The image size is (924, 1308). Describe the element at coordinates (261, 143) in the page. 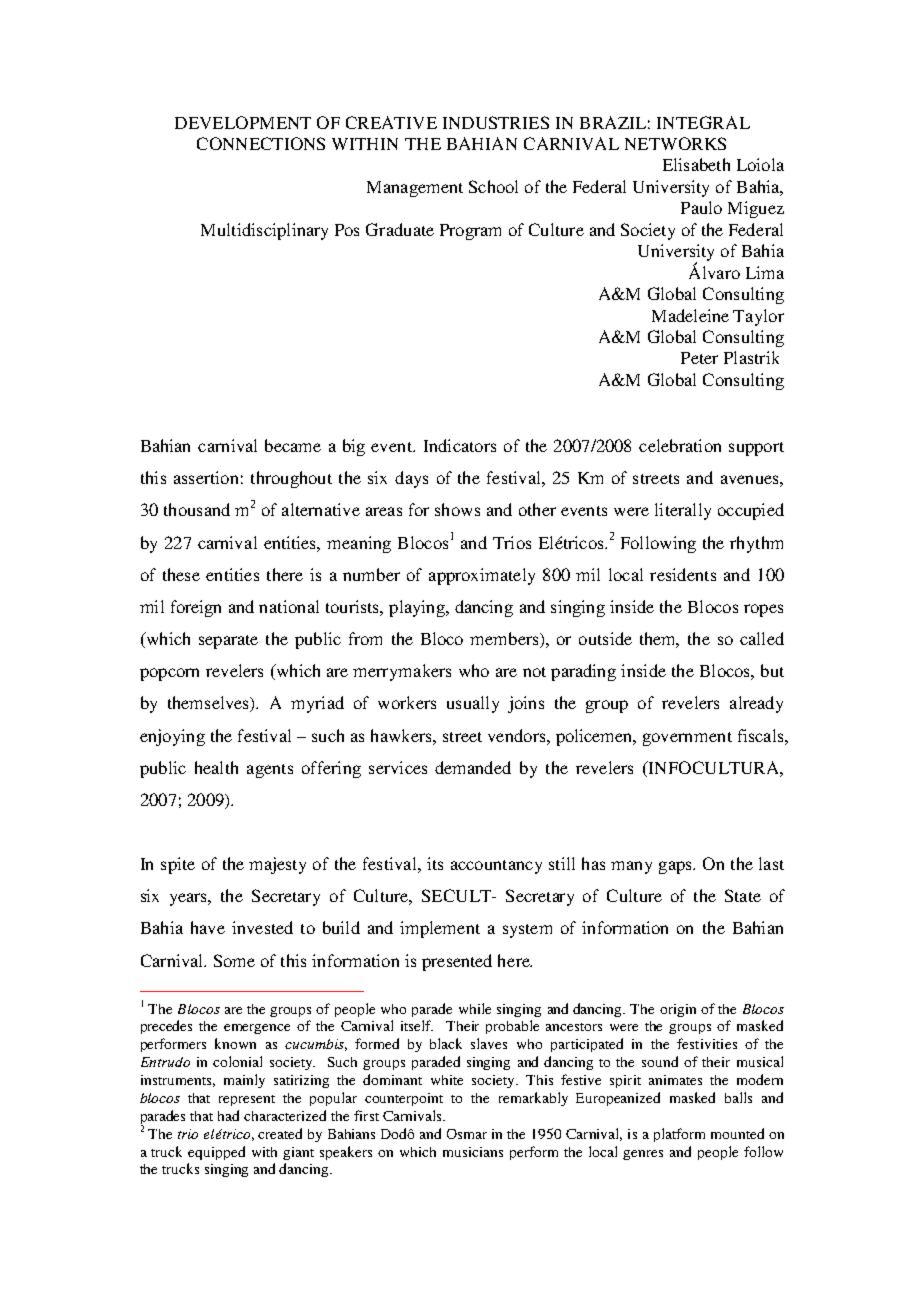

I see `CONNECTIONS` at that location.
